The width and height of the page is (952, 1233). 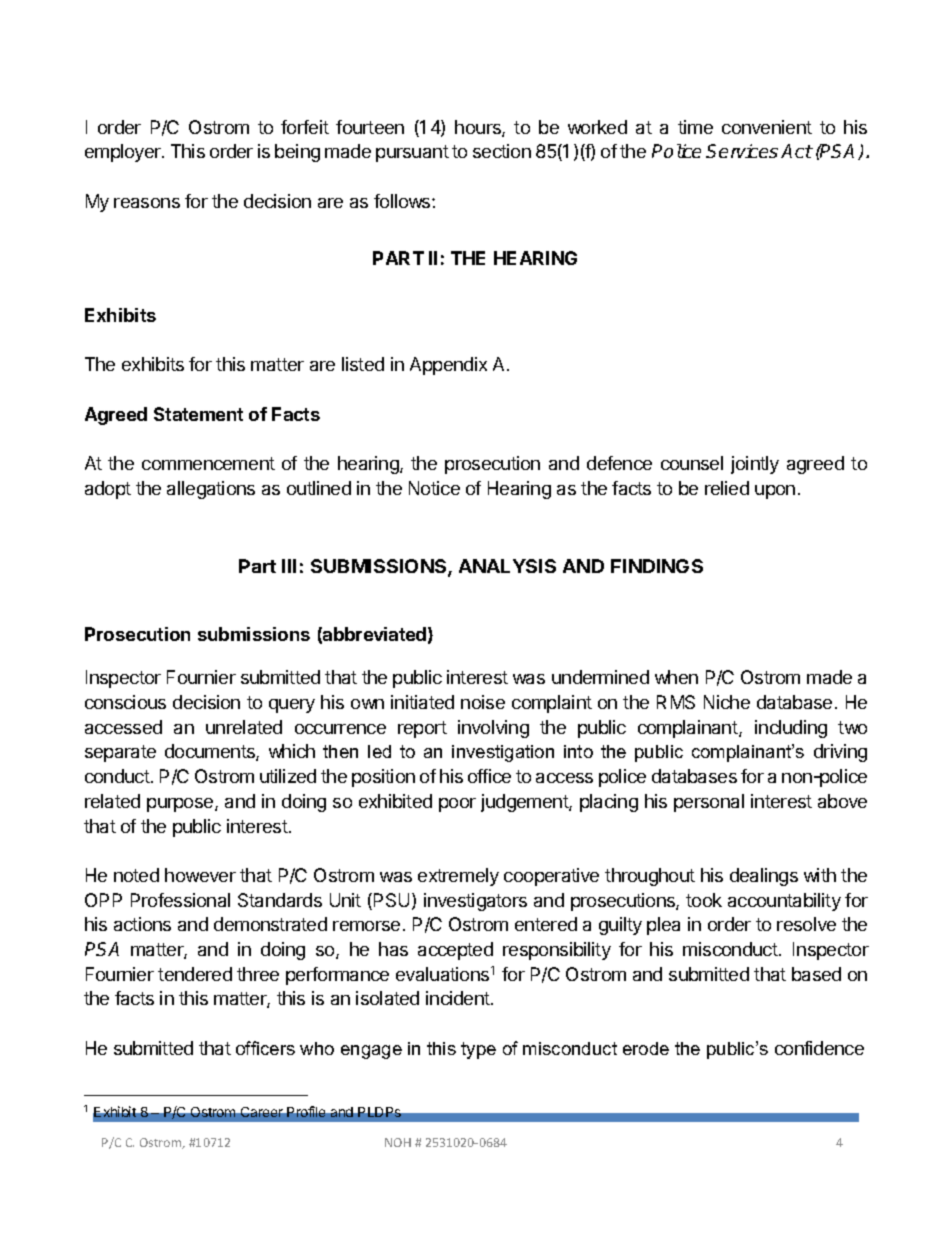 I want to click on Services, so click(x=742, y=151).
